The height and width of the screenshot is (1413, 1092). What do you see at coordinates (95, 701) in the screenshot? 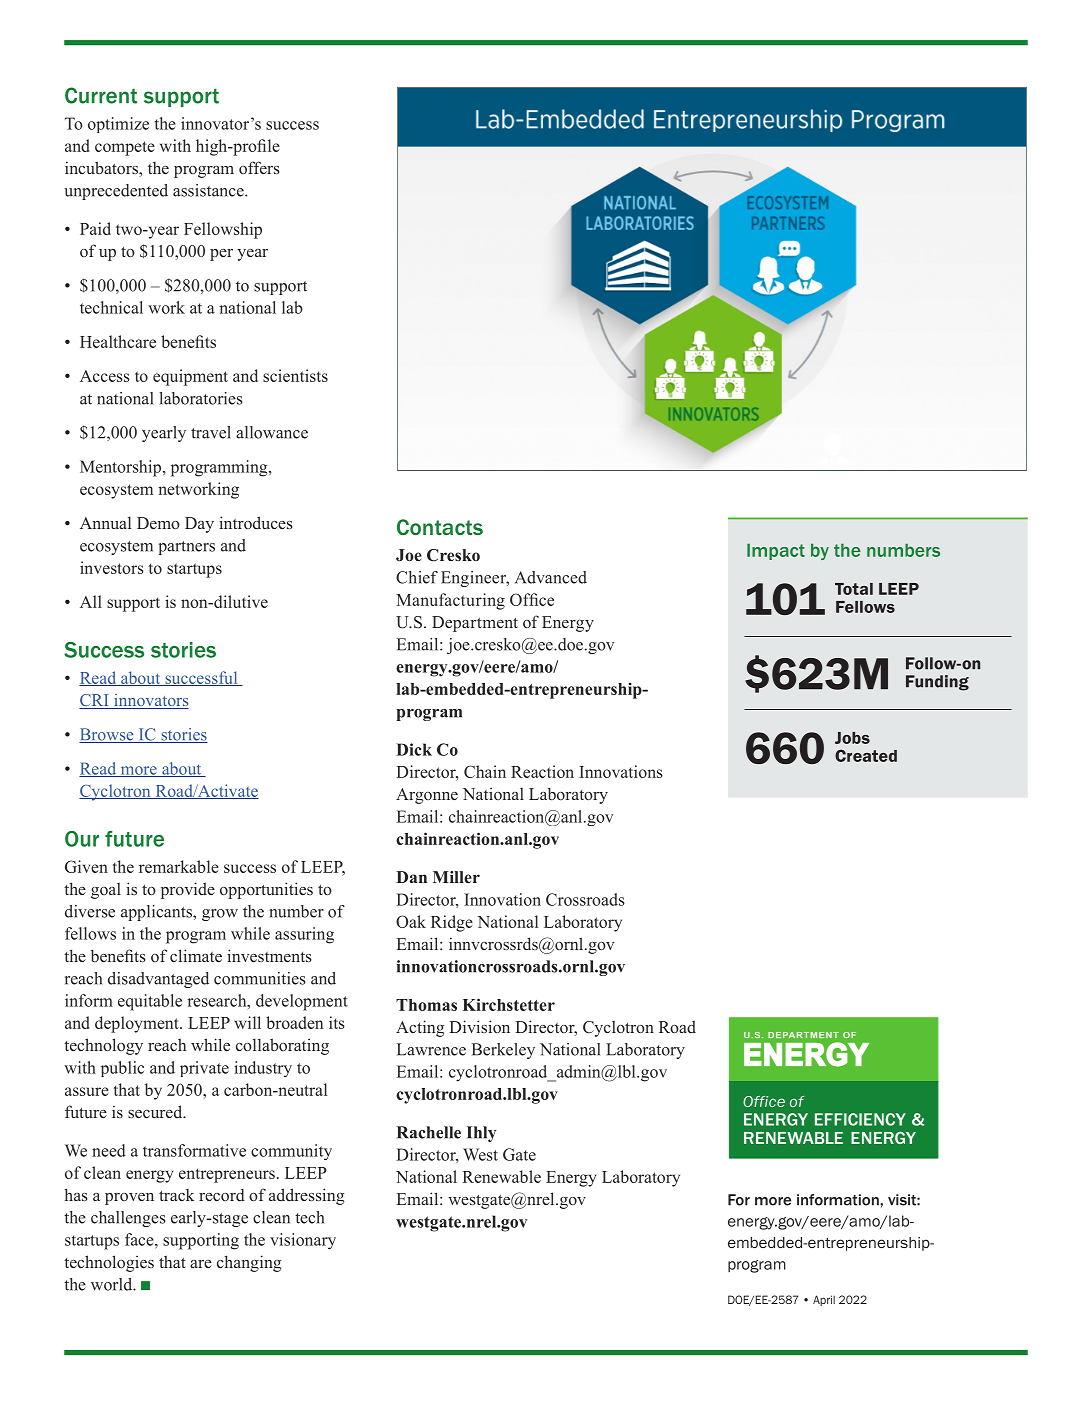
I see `CRI` at bounding box center [95, 701].
